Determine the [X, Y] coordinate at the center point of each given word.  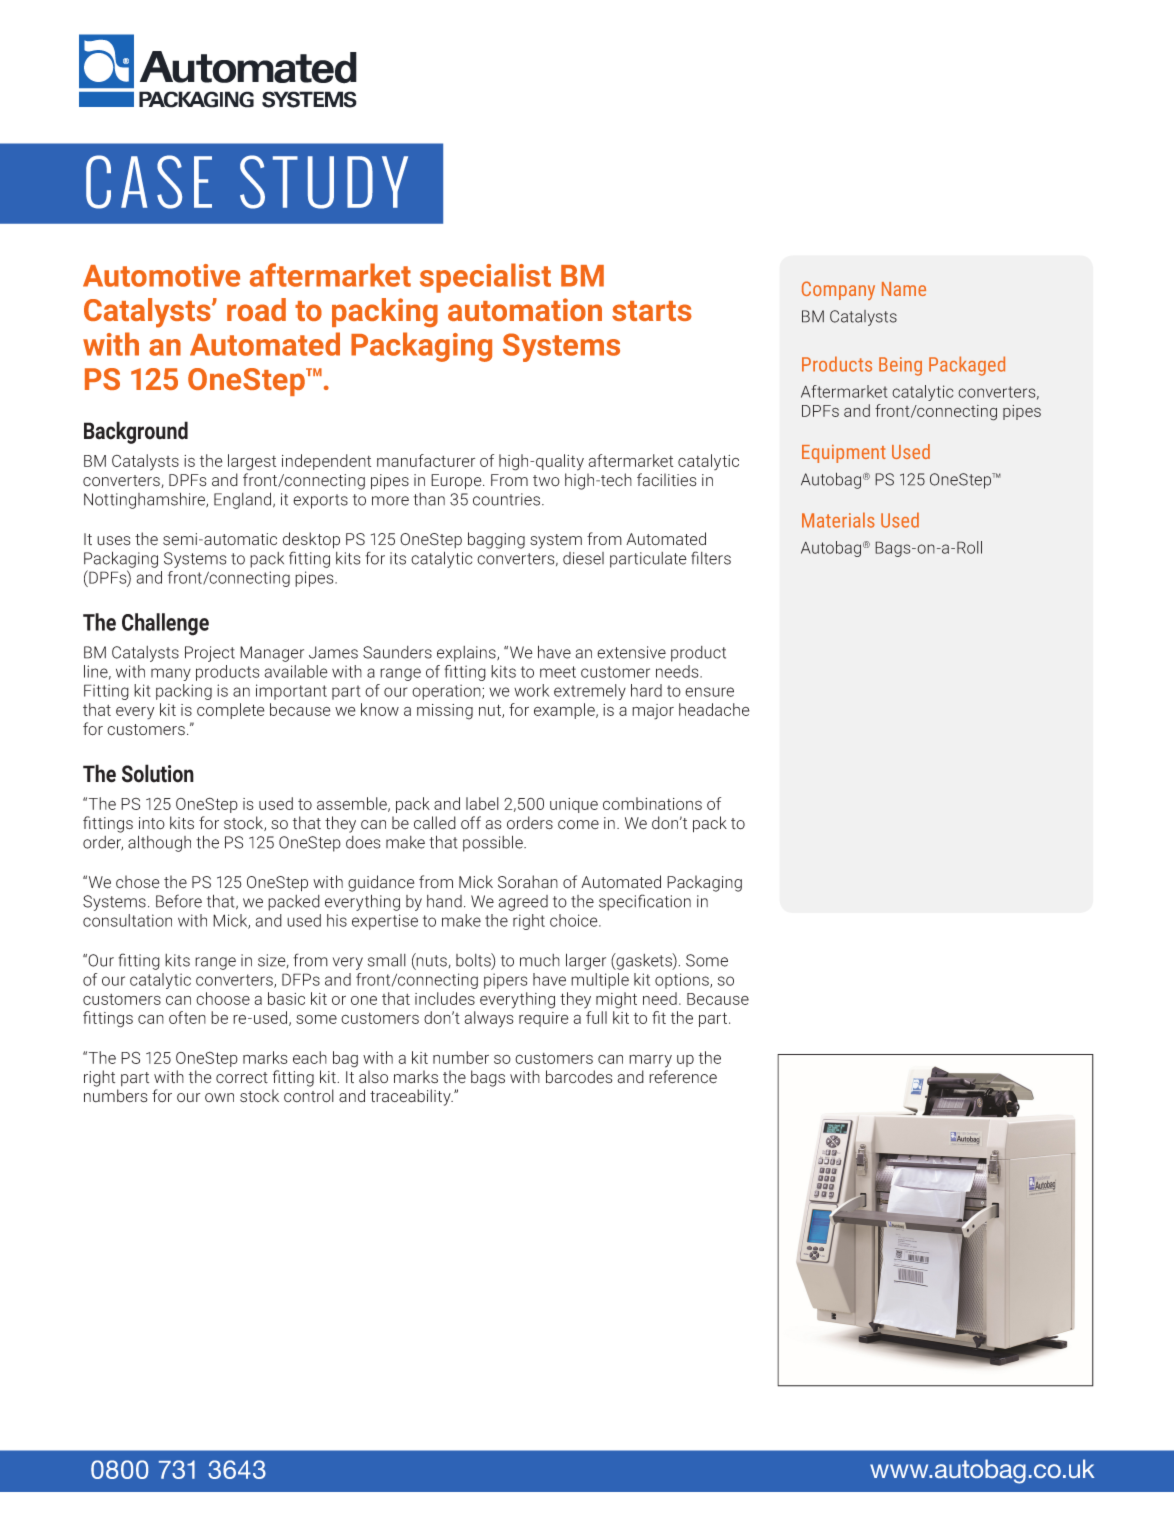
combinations [652, 803]
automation [525, 309]
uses [114, 541]
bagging [496, 540]
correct [242, 1078]
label [482, 803]
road [256, 309]
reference [683, 1077]
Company [838, 290]
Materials [838, 520]
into [152, 823]
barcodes [579, 1077]
